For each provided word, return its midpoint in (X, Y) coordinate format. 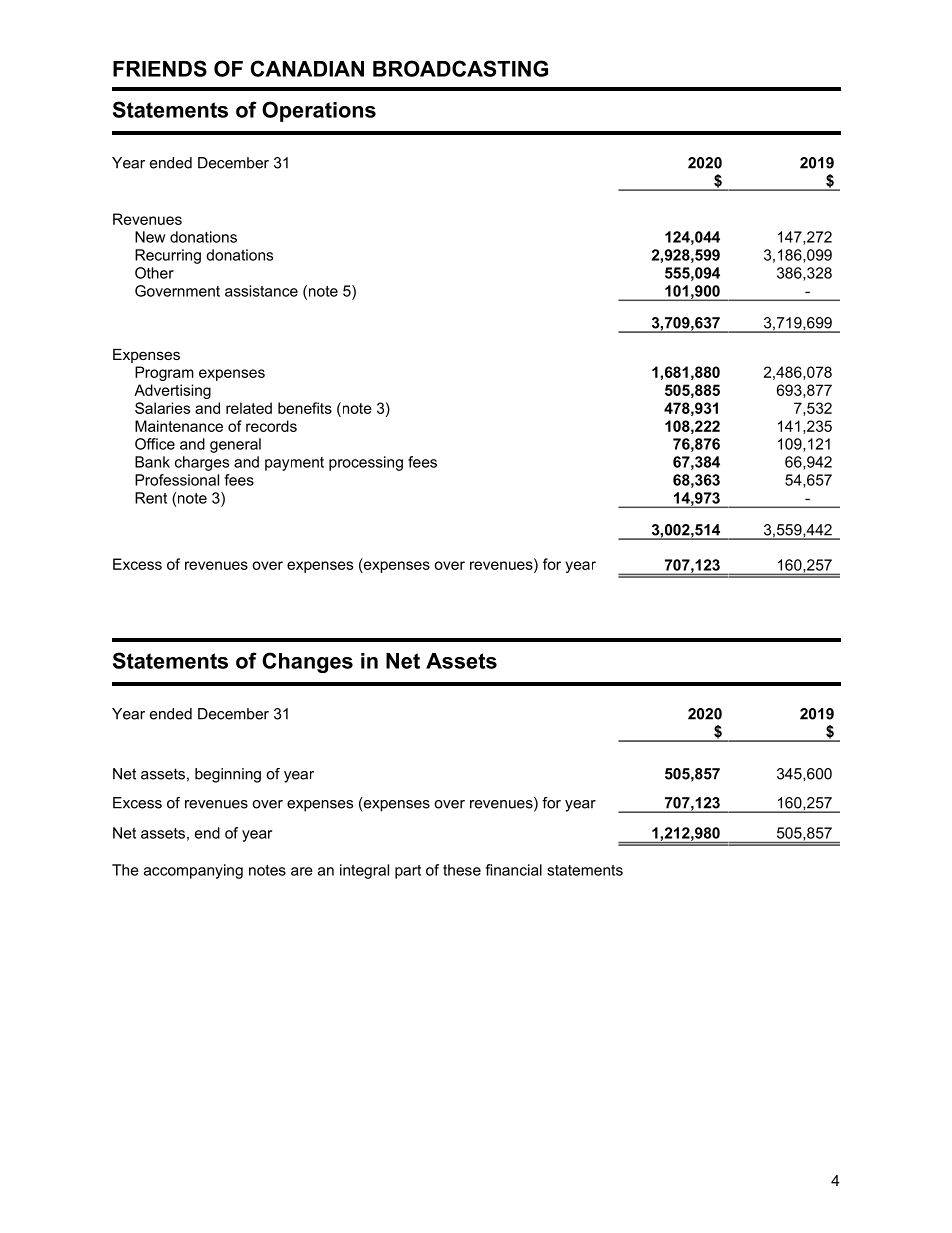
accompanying (193, 871)
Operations (319, 111)
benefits (305, 408)
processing (366, 463)
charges (202, 463)
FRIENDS (160, 68)
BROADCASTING (460, 68)
